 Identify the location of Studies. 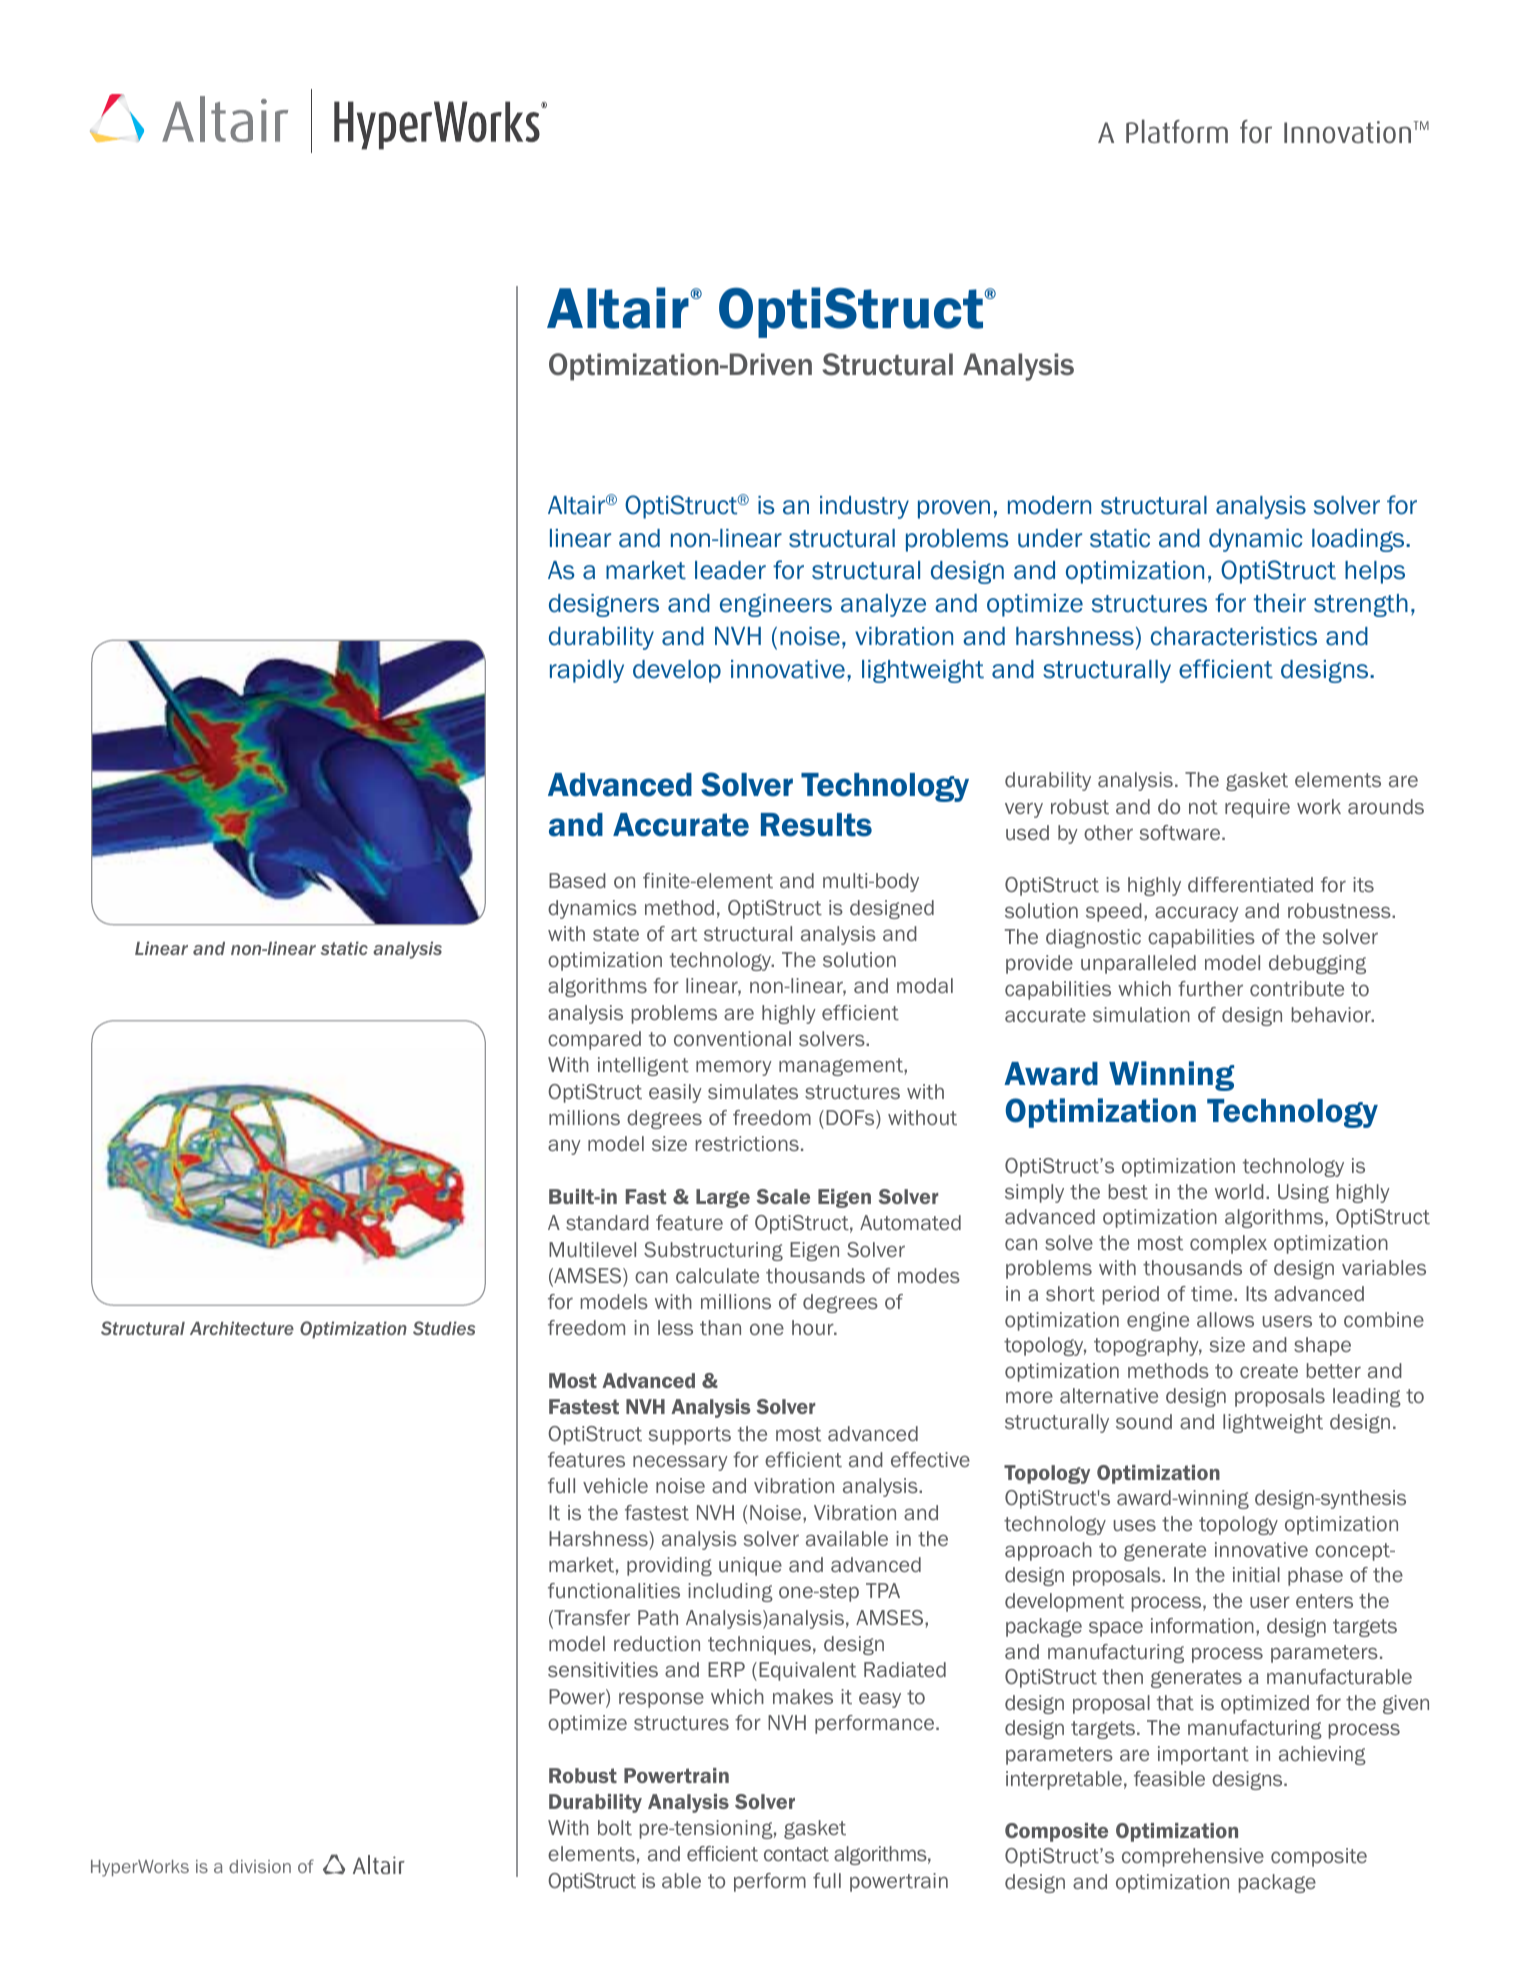
(444, 1328).
